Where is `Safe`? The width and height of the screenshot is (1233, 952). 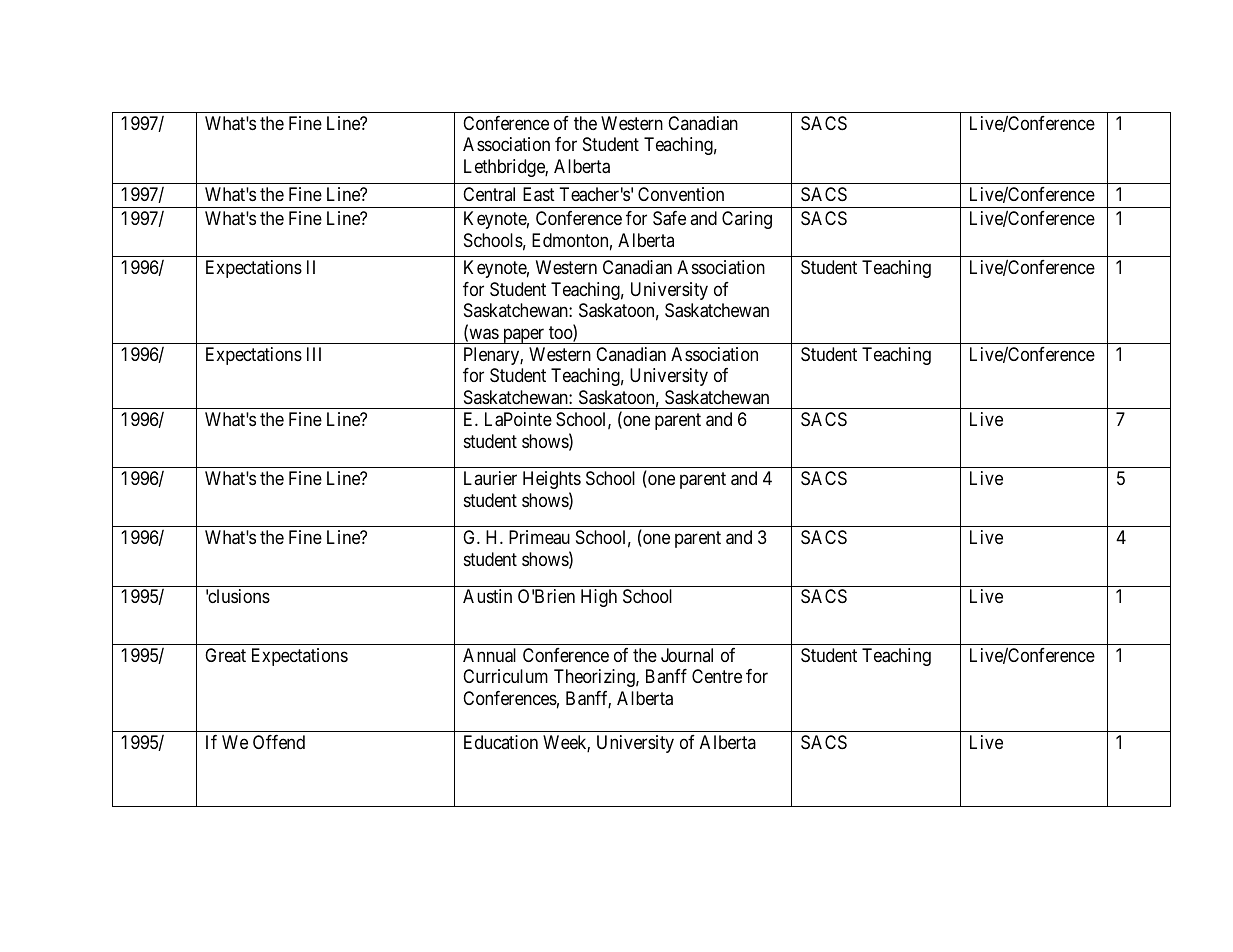 Safe is located at coordinates (669, 218).
